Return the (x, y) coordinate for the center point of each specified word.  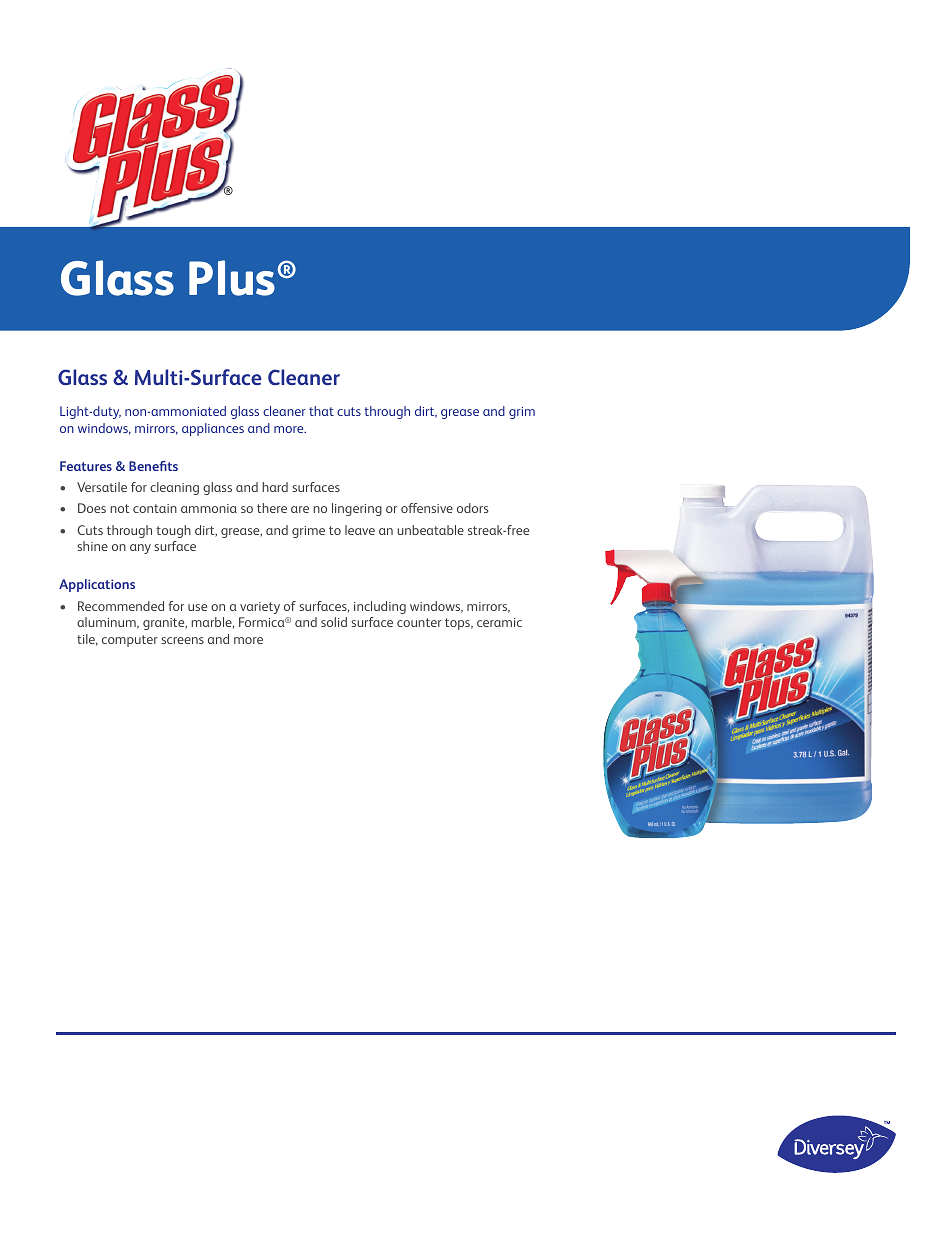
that (321, 411)
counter (419, 622)
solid (334, 622)
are (300, 509)
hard (275, 487)
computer (130, 641)
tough (173, 531)
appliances (213, 429)
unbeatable (430, 530)
